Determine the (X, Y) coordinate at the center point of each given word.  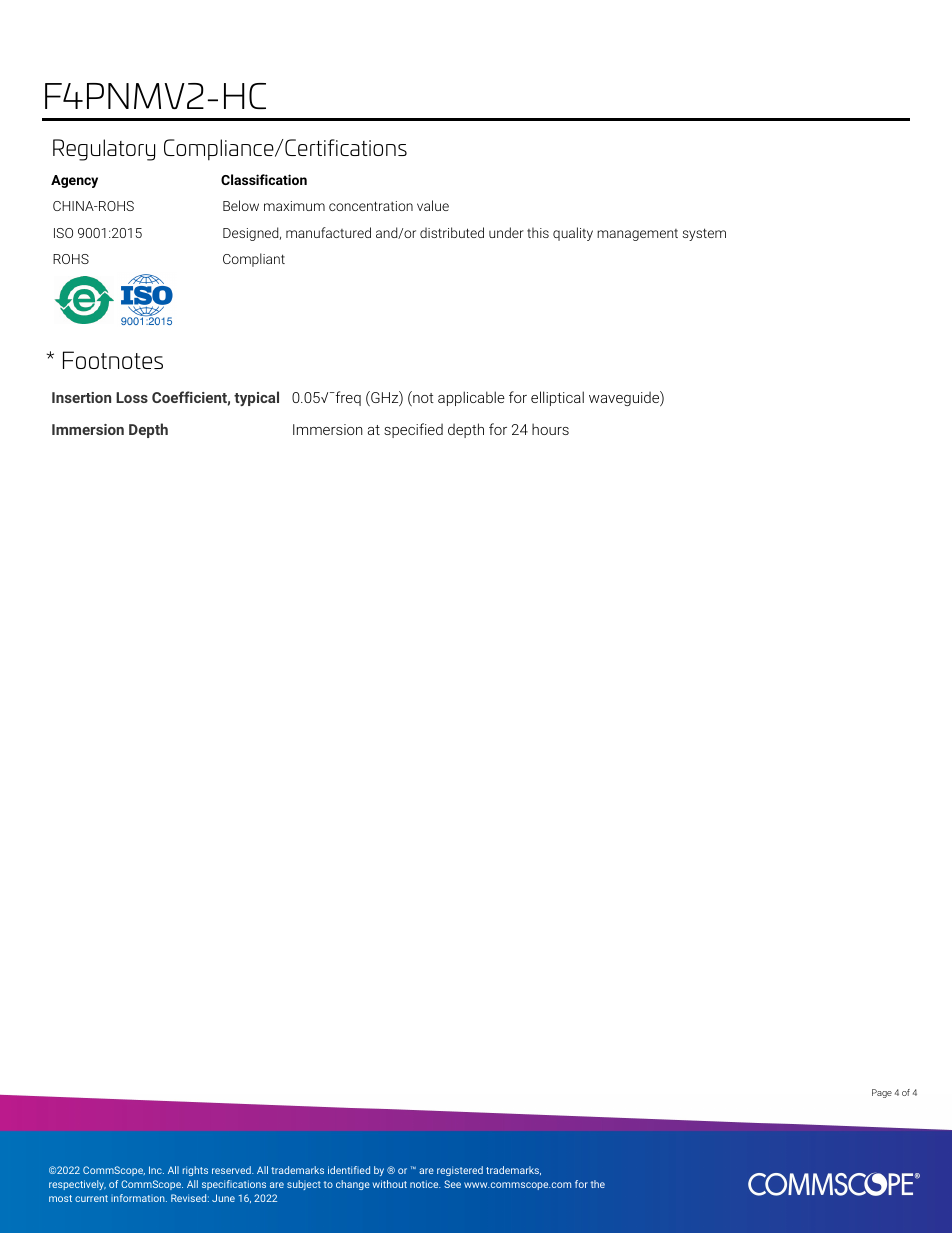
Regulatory (104, 150)
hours (550, 429)
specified (413, 430)
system (704, 234)
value (433, 205)
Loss (132, 397)
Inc (156, 1170)
